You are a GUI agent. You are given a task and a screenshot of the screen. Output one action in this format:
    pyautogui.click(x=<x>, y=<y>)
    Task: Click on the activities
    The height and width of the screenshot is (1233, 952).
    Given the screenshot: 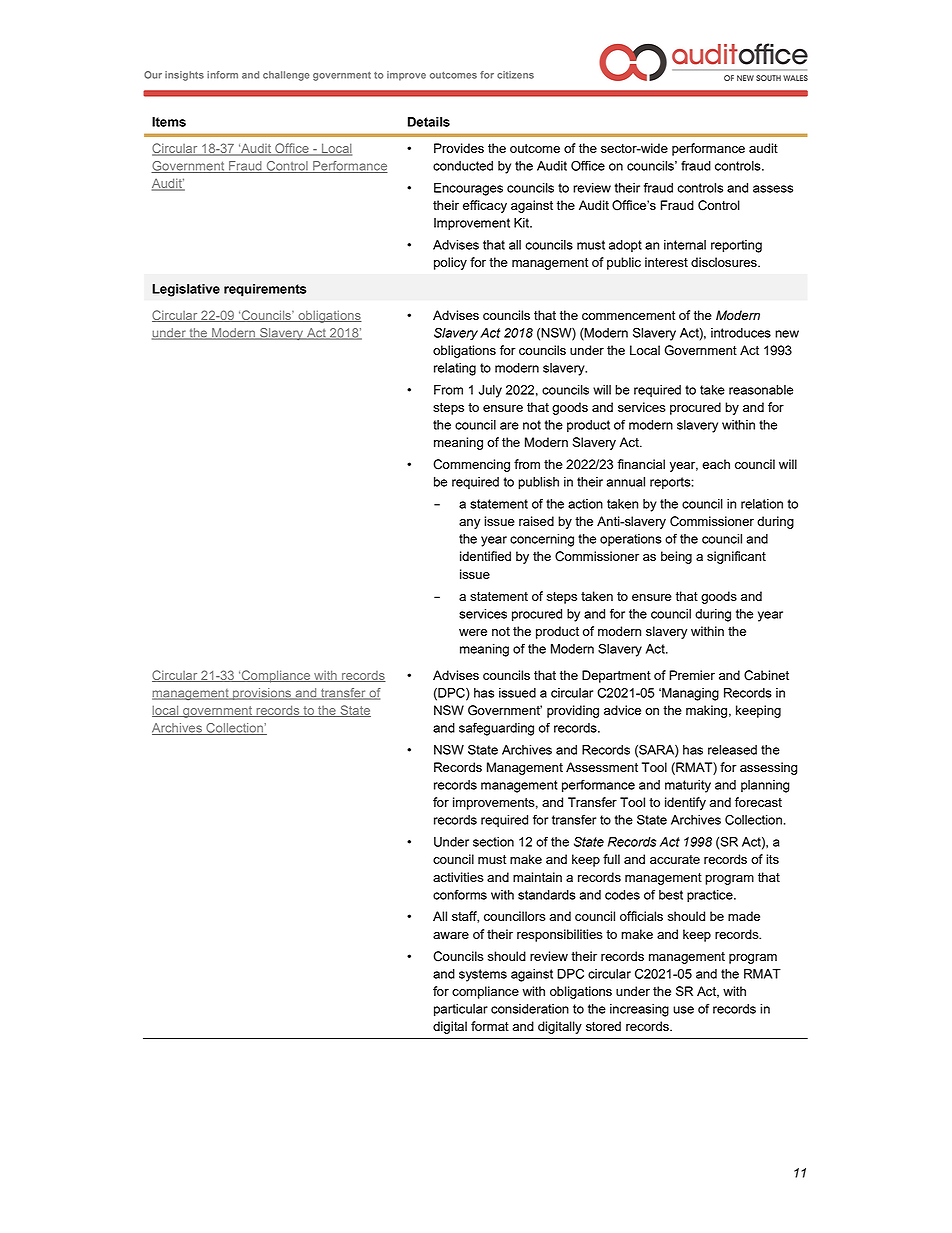 What is the action you would take?
    pyautogui.click(x=458, y=877)
